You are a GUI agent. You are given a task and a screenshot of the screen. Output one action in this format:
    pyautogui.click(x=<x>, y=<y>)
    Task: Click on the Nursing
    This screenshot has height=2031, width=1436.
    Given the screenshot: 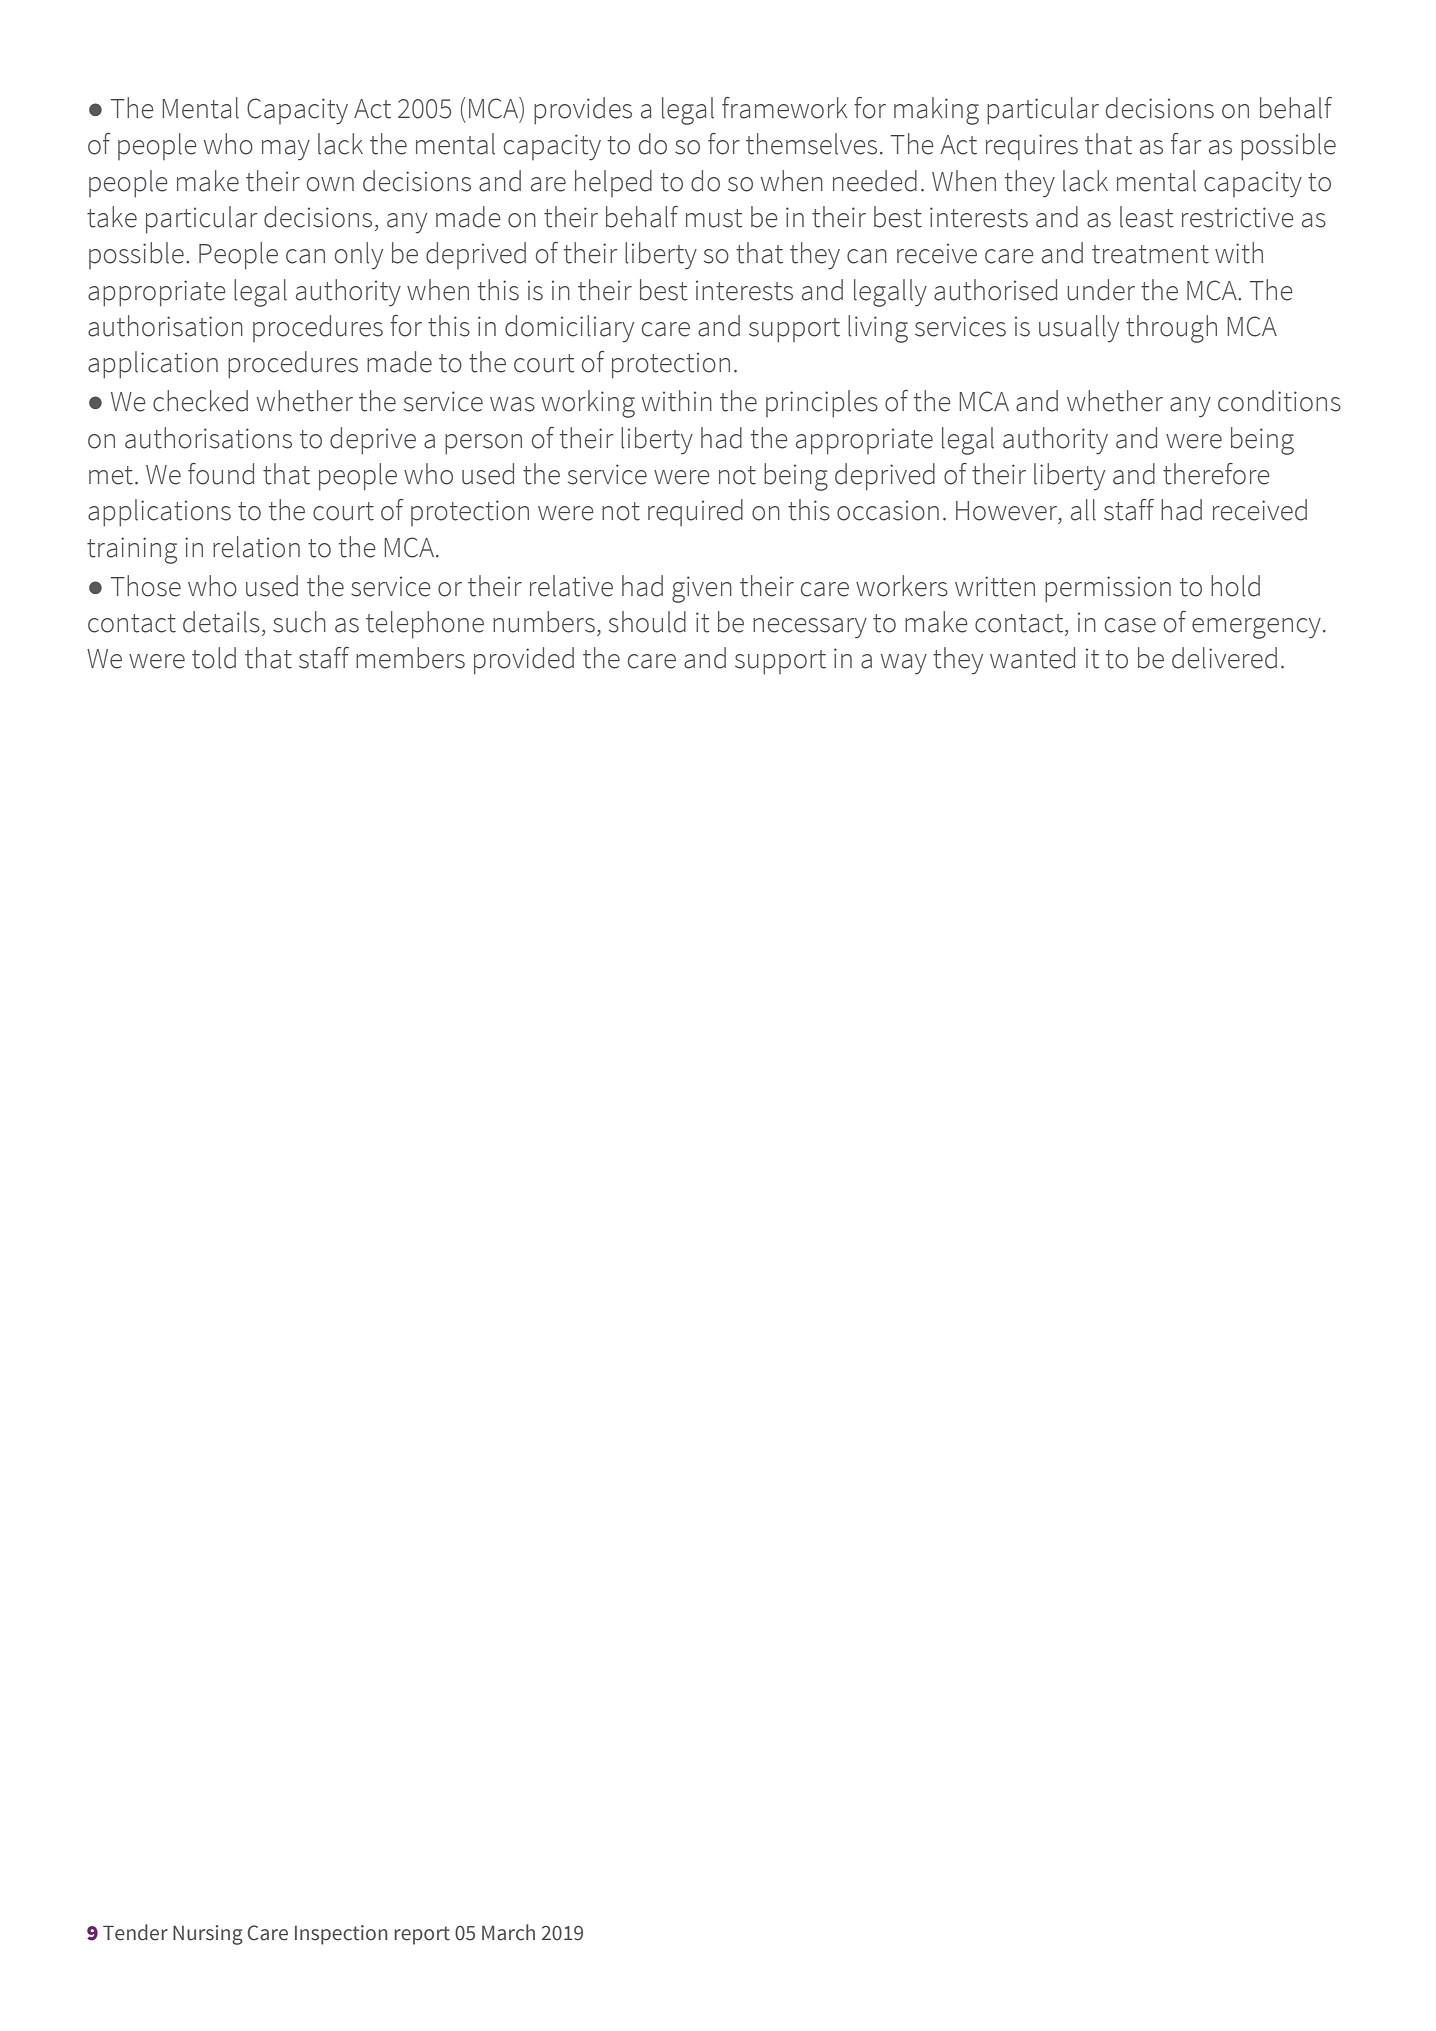 What is the action you would take?
    pyautogui.click(x=208, y=1935)
